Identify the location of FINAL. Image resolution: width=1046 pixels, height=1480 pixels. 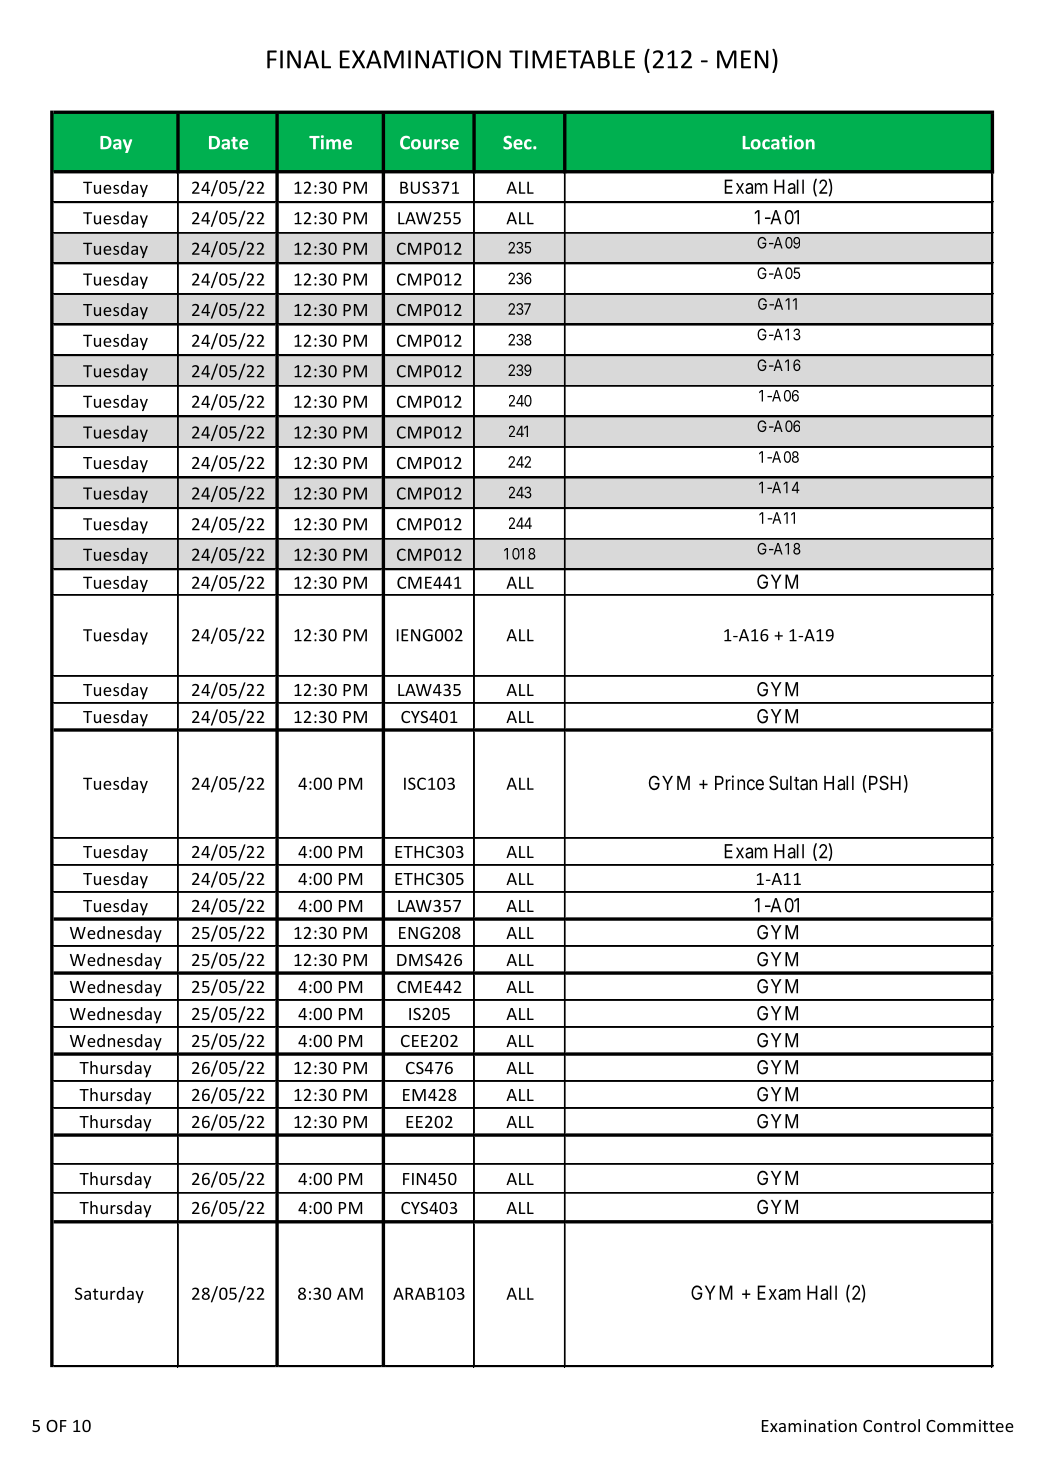
(299, 59).
